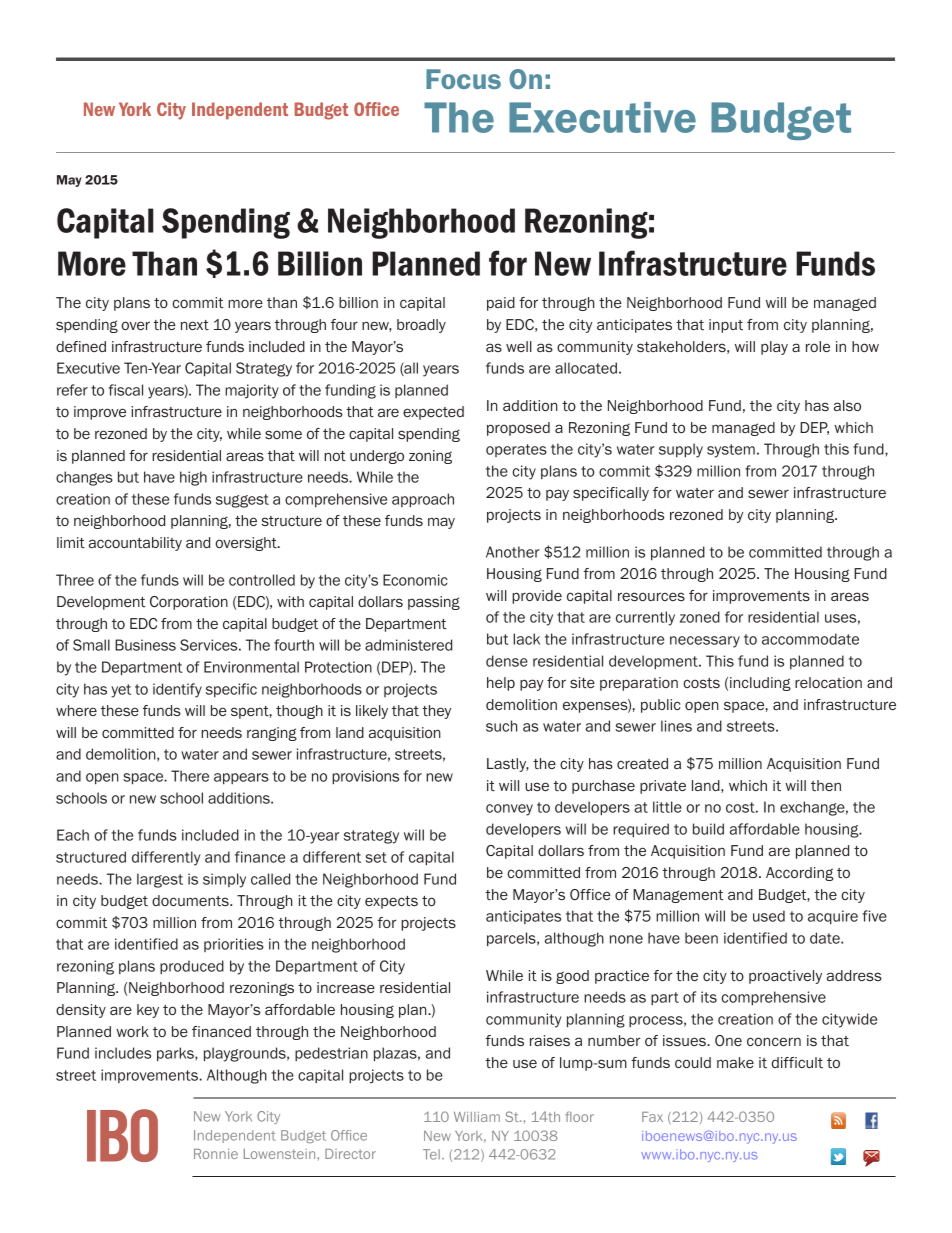 This screenshot has height=1233, width=952. What do you see at coordinates (726, 326) in the screenshot?
I see `input` at bounding box center [726, 326].
